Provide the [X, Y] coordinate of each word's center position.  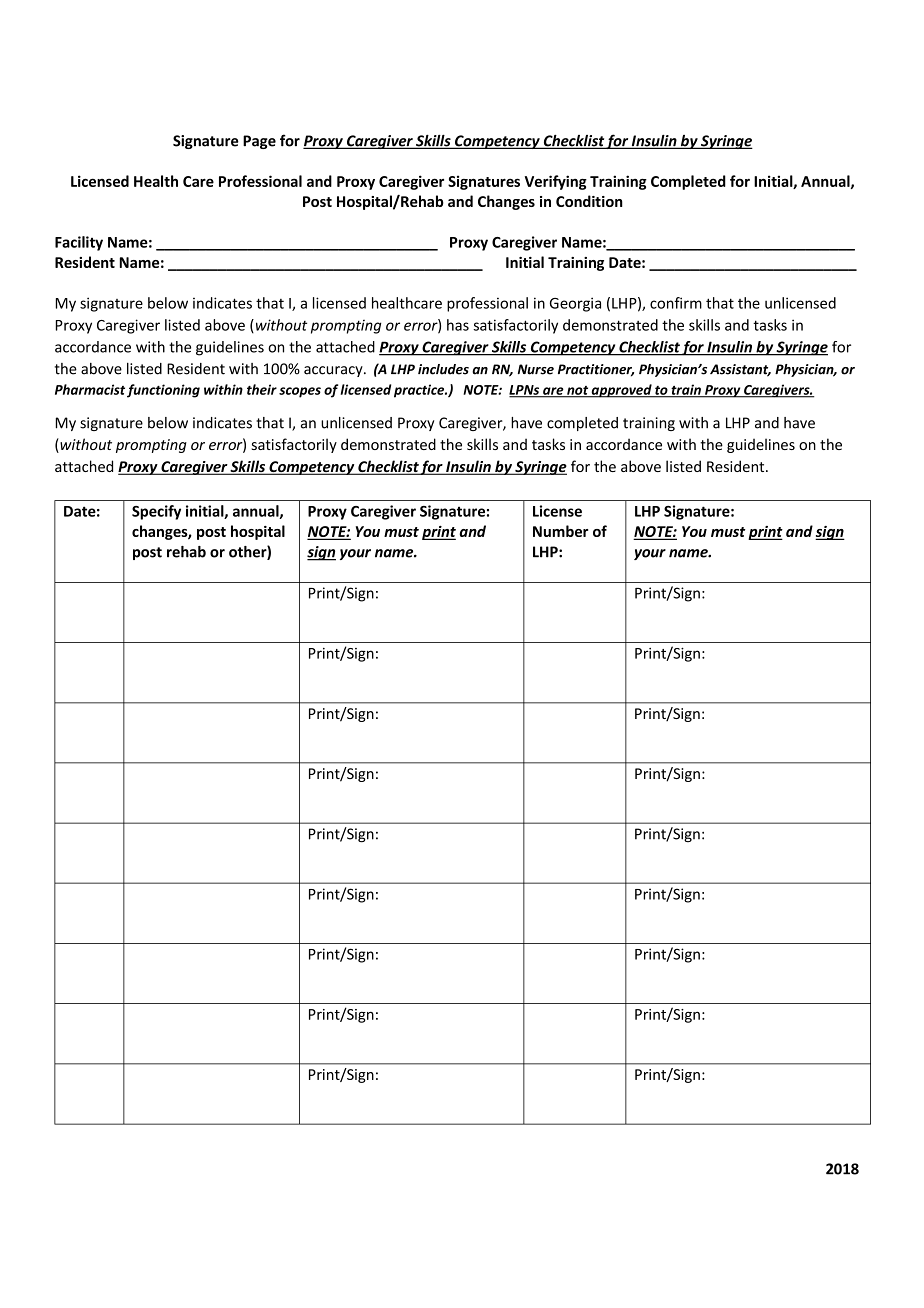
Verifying [556, 182]
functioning [163, 391]
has [458, 325]
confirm [676, 303]
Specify [156, 512]
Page [259, 142]
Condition [589, 201]
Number [560, 531]
